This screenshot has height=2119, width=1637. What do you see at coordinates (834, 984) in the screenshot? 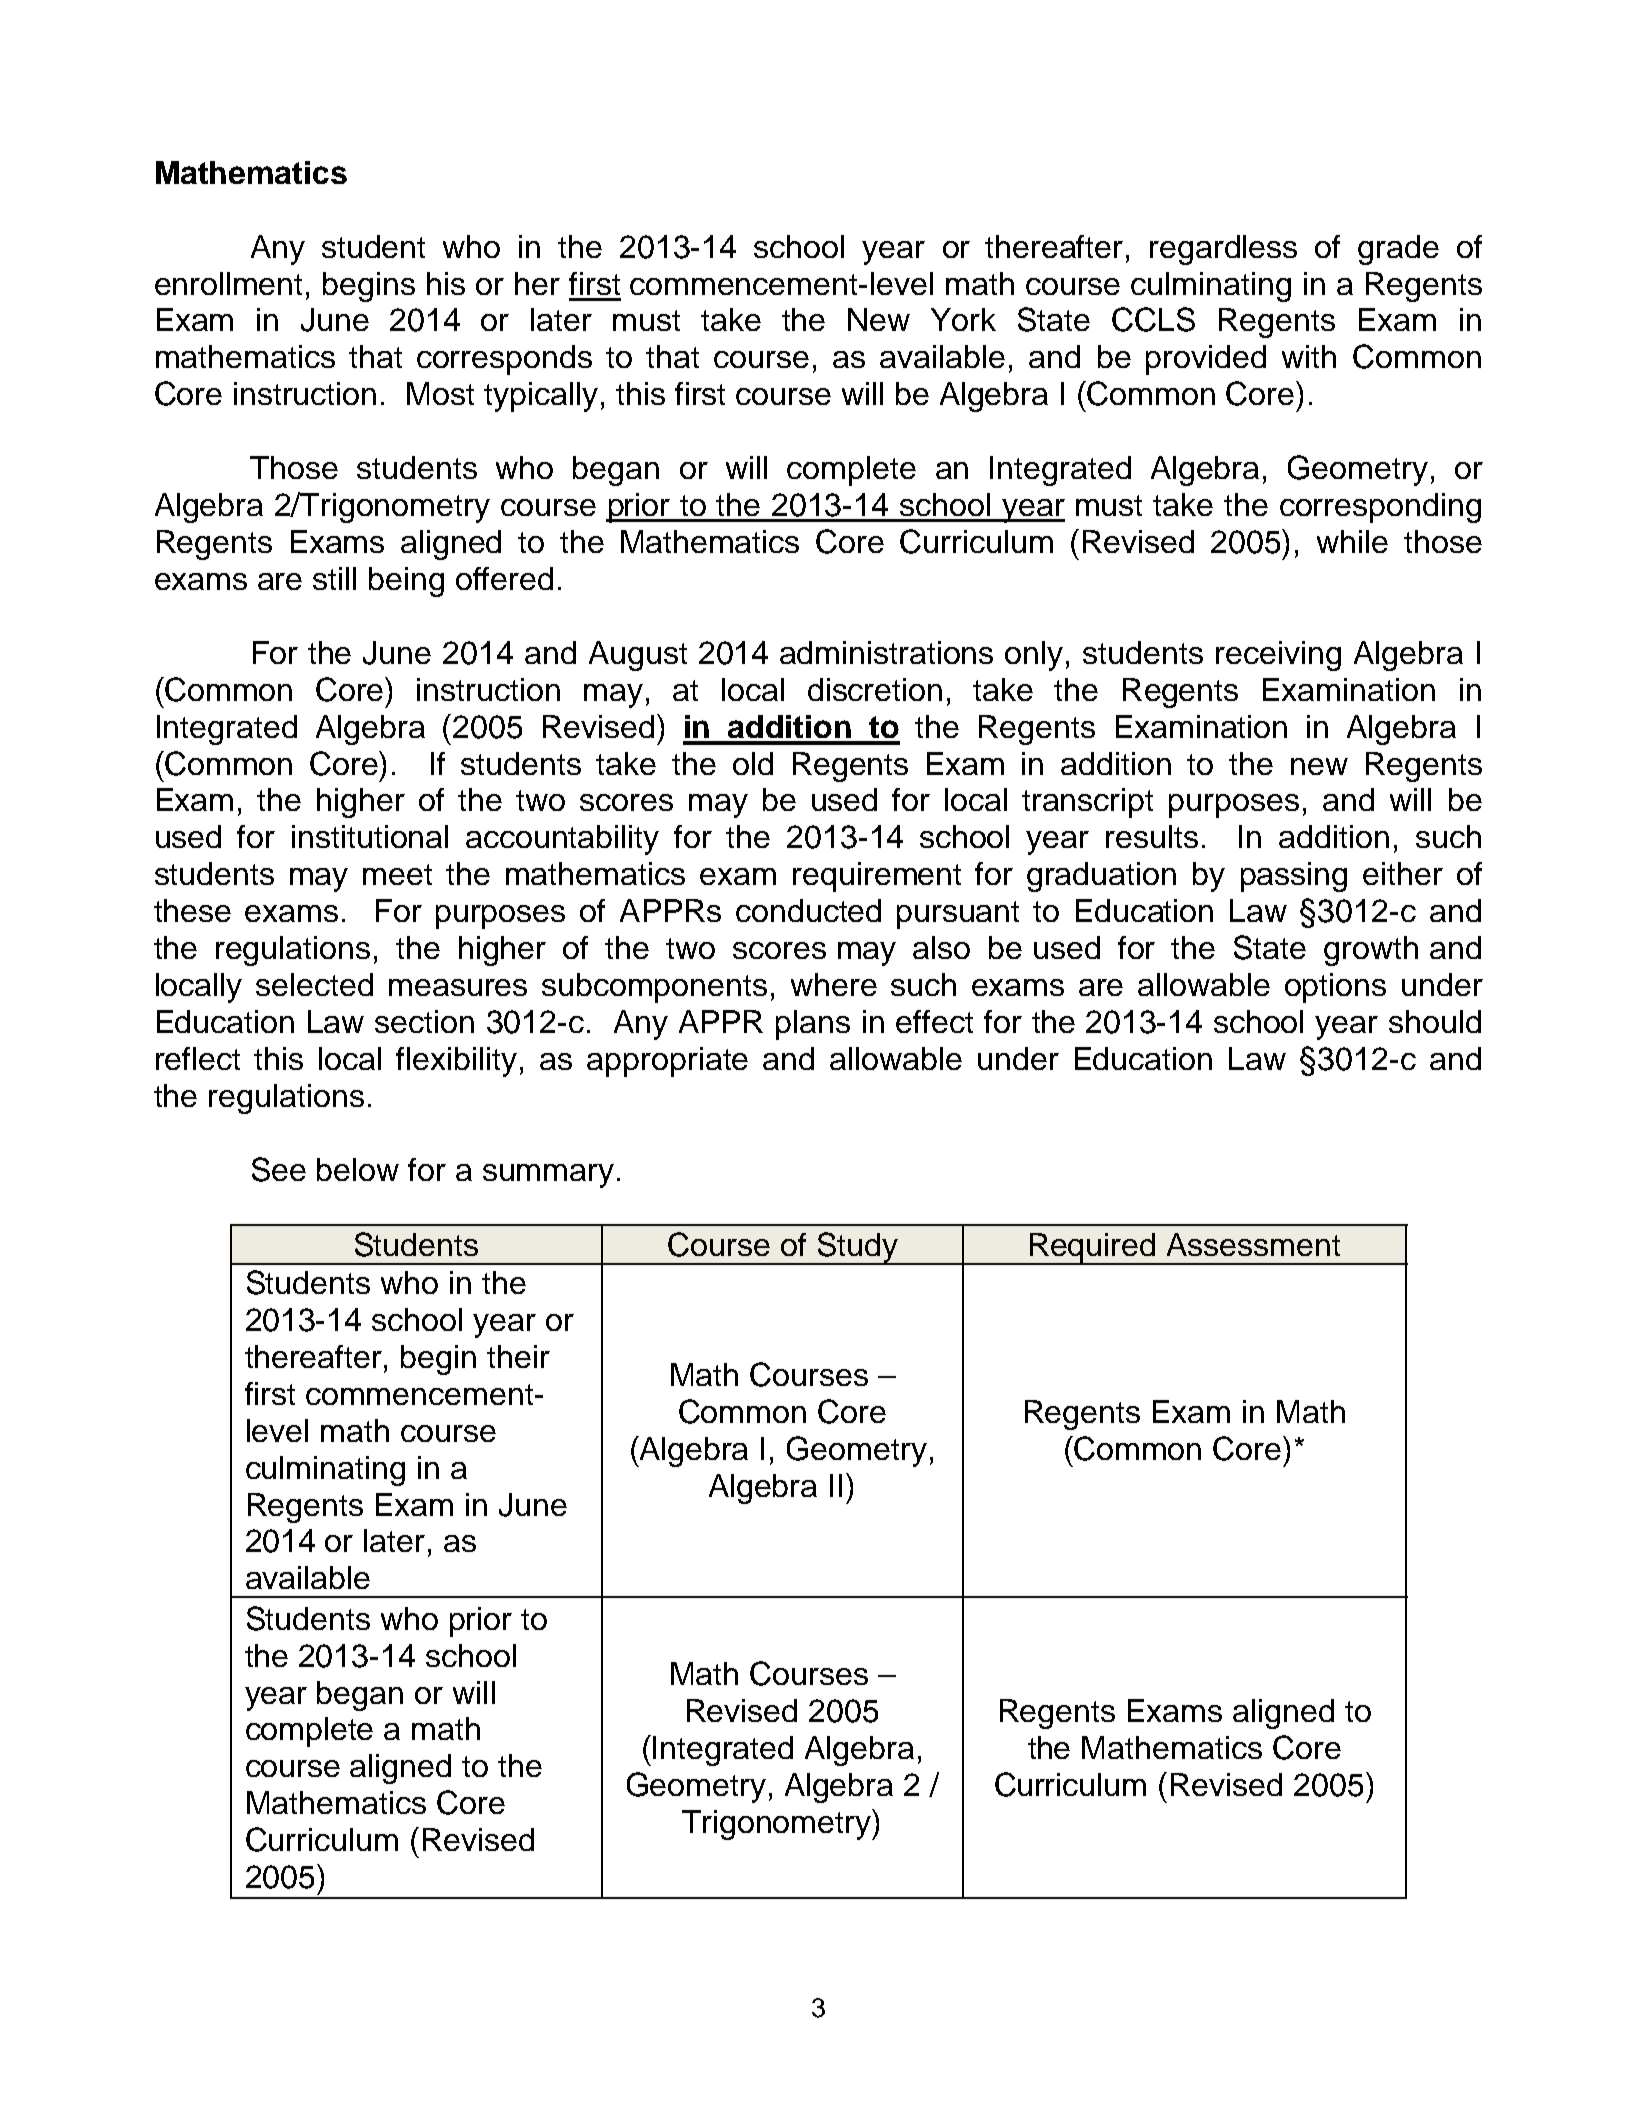
I see `where` at bounding box center [834, 984].
